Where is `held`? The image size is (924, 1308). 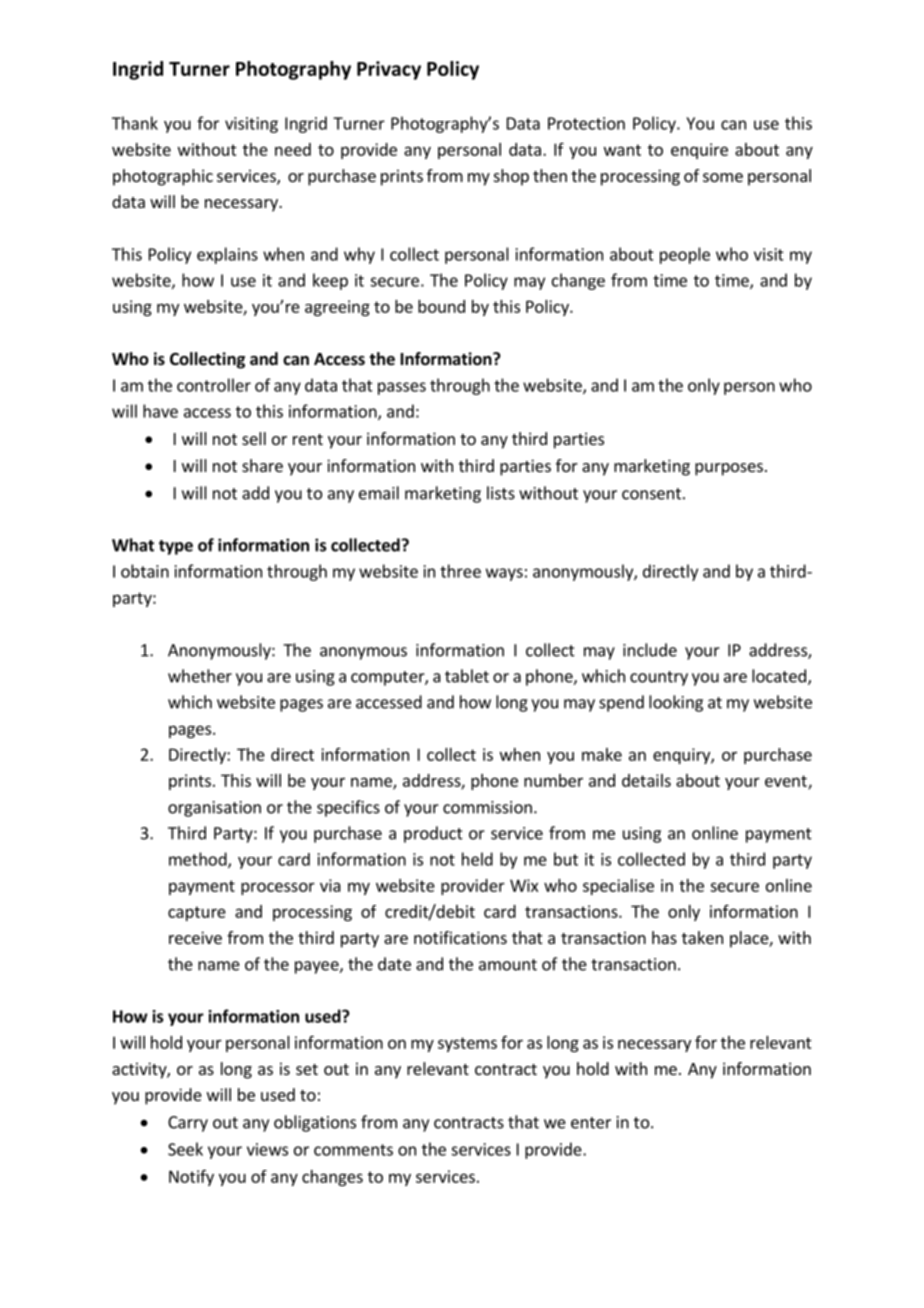
held is located at coordinates (477, 859).
